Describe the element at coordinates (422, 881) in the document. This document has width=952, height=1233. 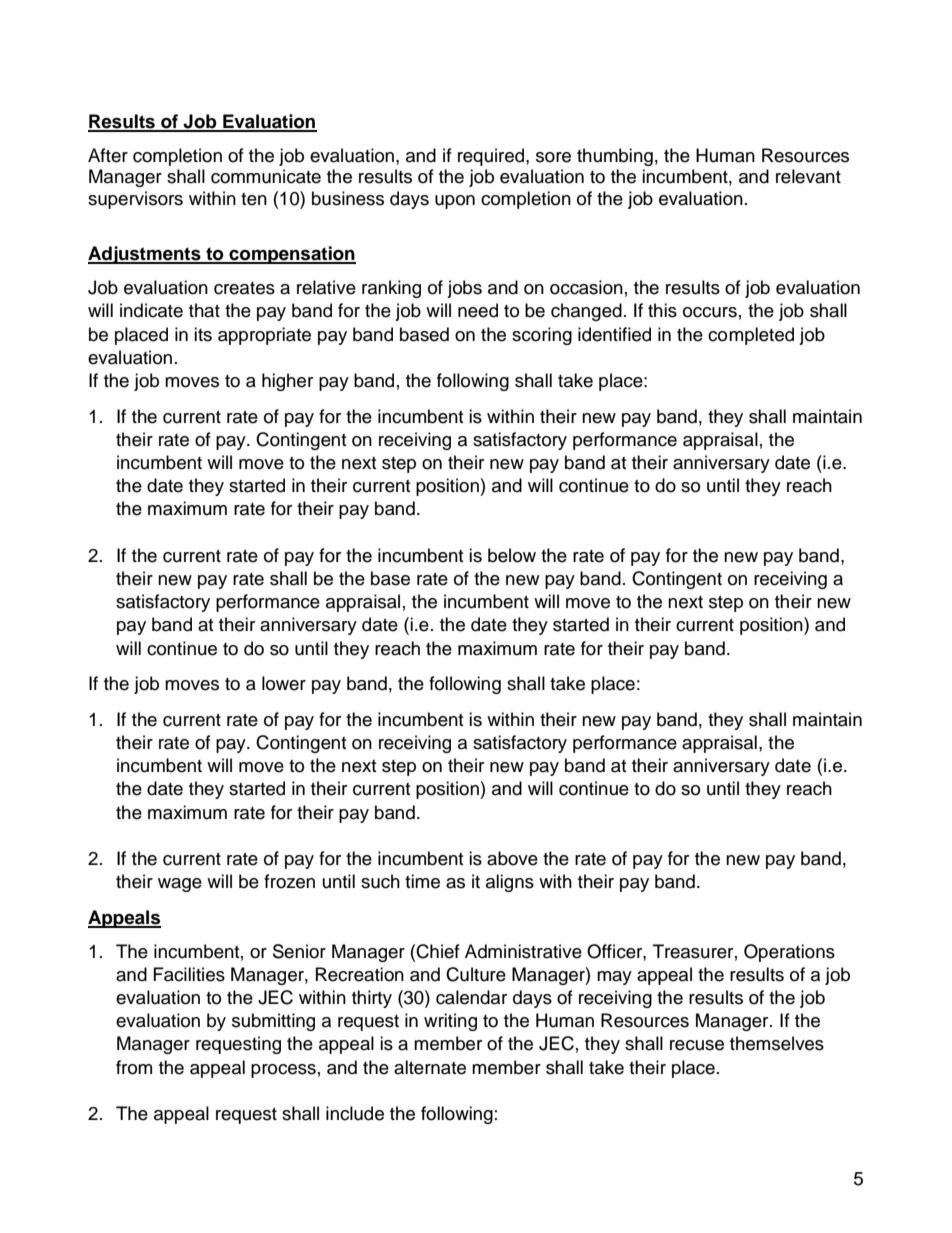
I see `time` at that location.
